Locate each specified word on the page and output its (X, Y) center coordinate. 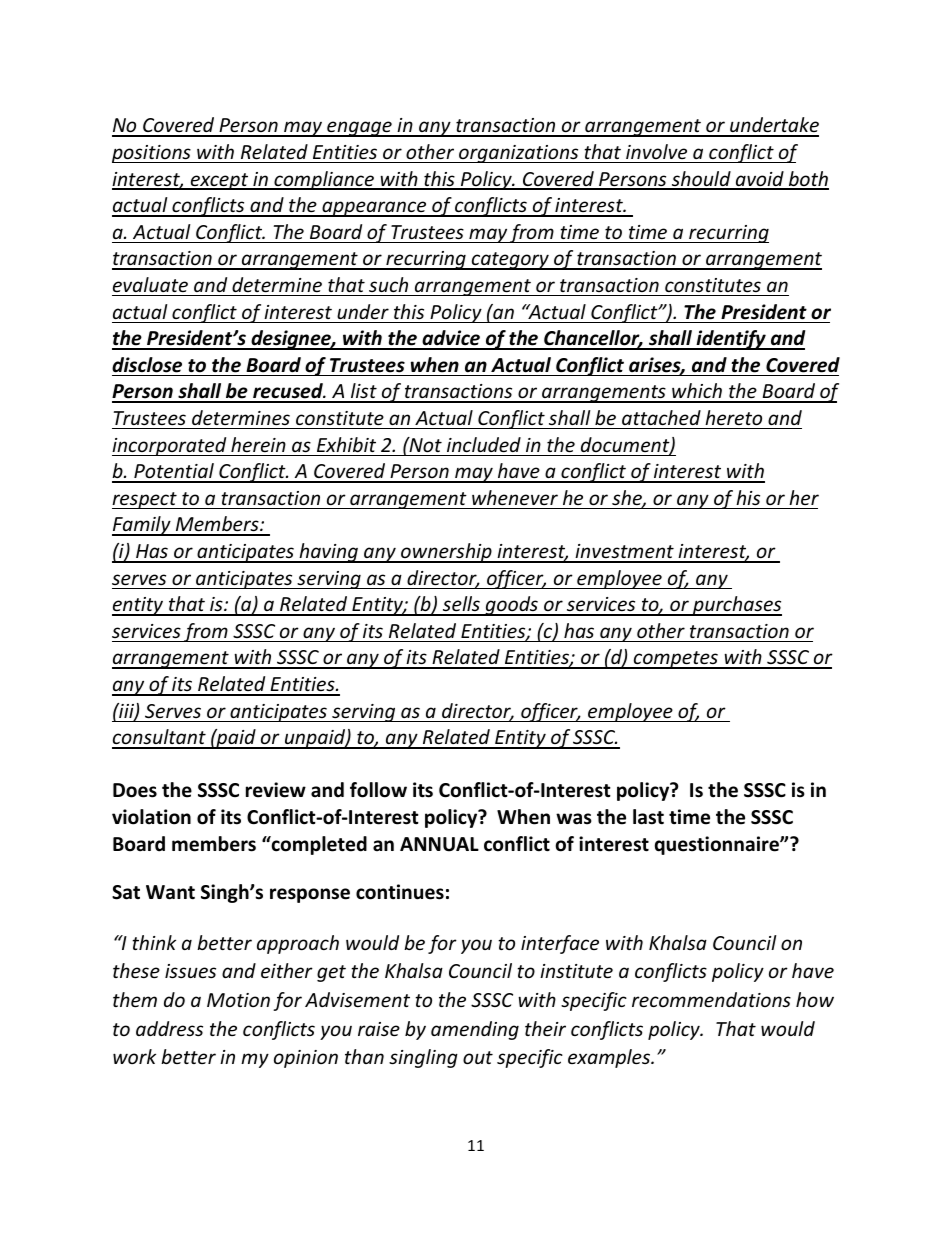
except (219, 181)
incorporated (170, 446)
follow (378, 790)
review (276, 790)
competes (675, 660)
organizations (519, 154)
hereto (733, 417)
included (484, 444)
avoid (759, 180)
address (169, 1028)
